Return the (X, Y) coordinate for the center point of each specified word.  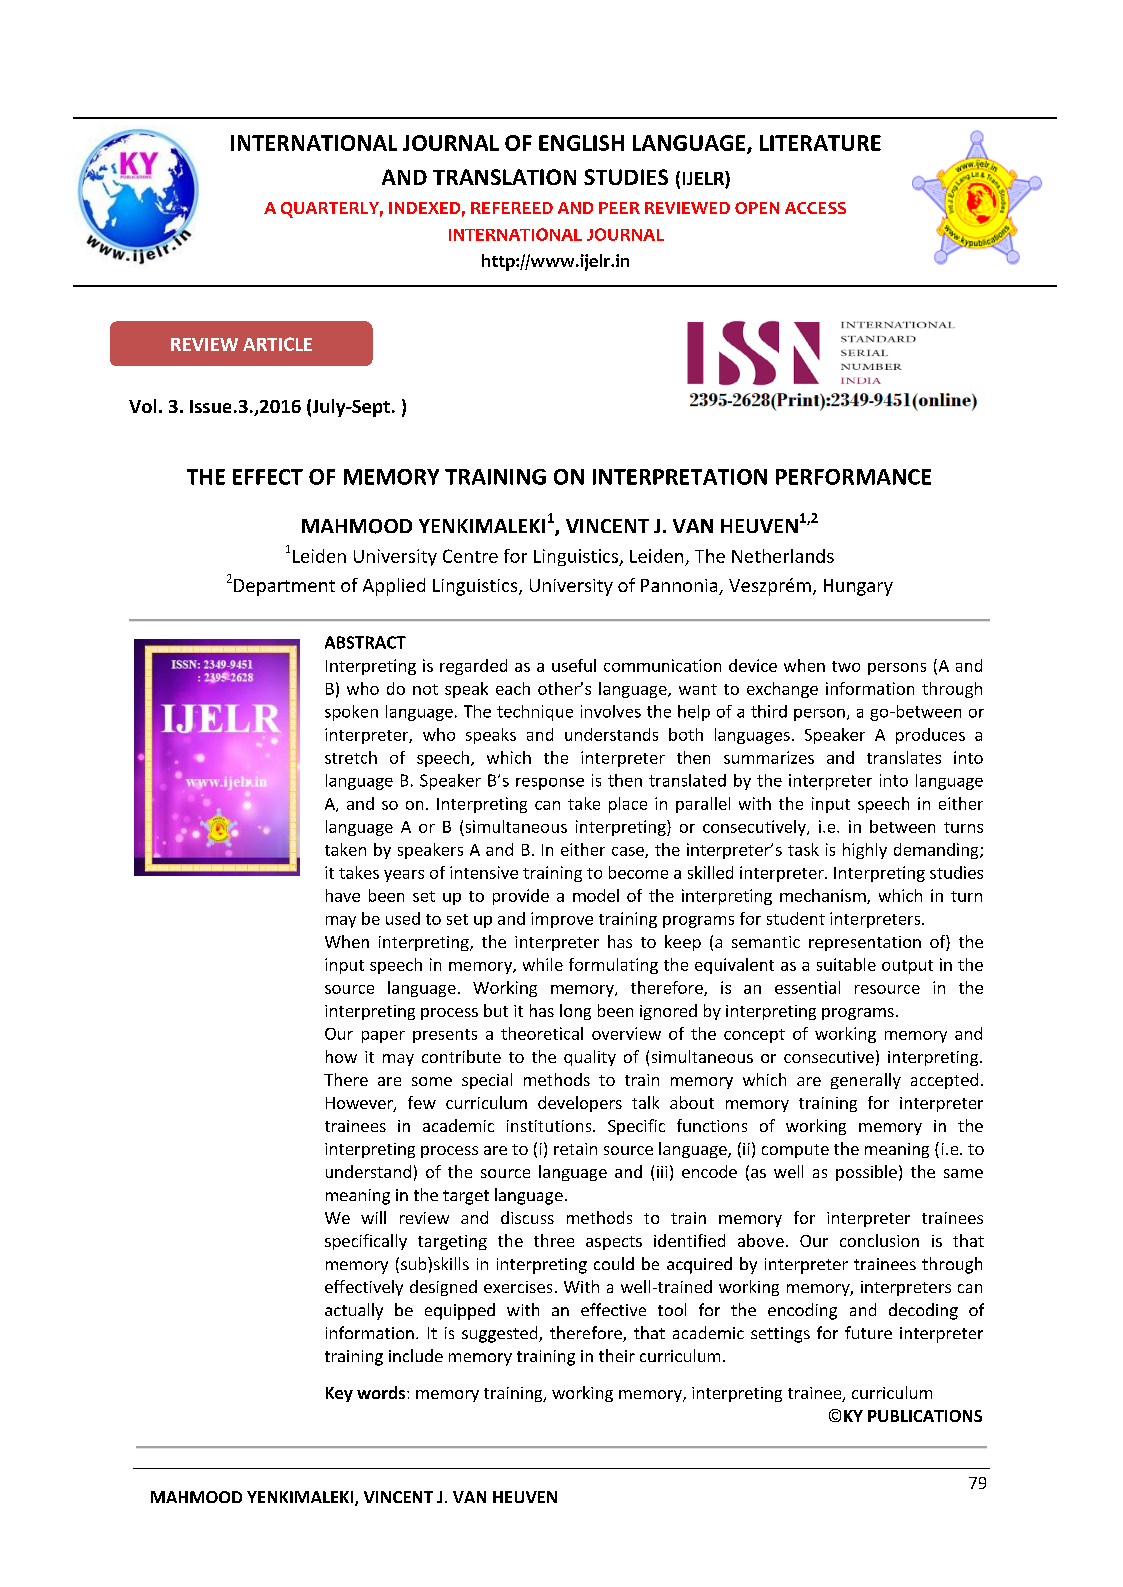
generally (866, 1081)
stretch (351, 757)
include (416, 1355)
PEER (619, 208)
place (628, 805)
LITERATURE (820, 143)
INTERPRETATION (680, 477)
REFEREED (512, 208)
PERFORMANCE (853, 477)
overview (626, 1033)
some (432, 1081)
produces (930, 736)
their (617, 1355)
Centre (470, 556)
